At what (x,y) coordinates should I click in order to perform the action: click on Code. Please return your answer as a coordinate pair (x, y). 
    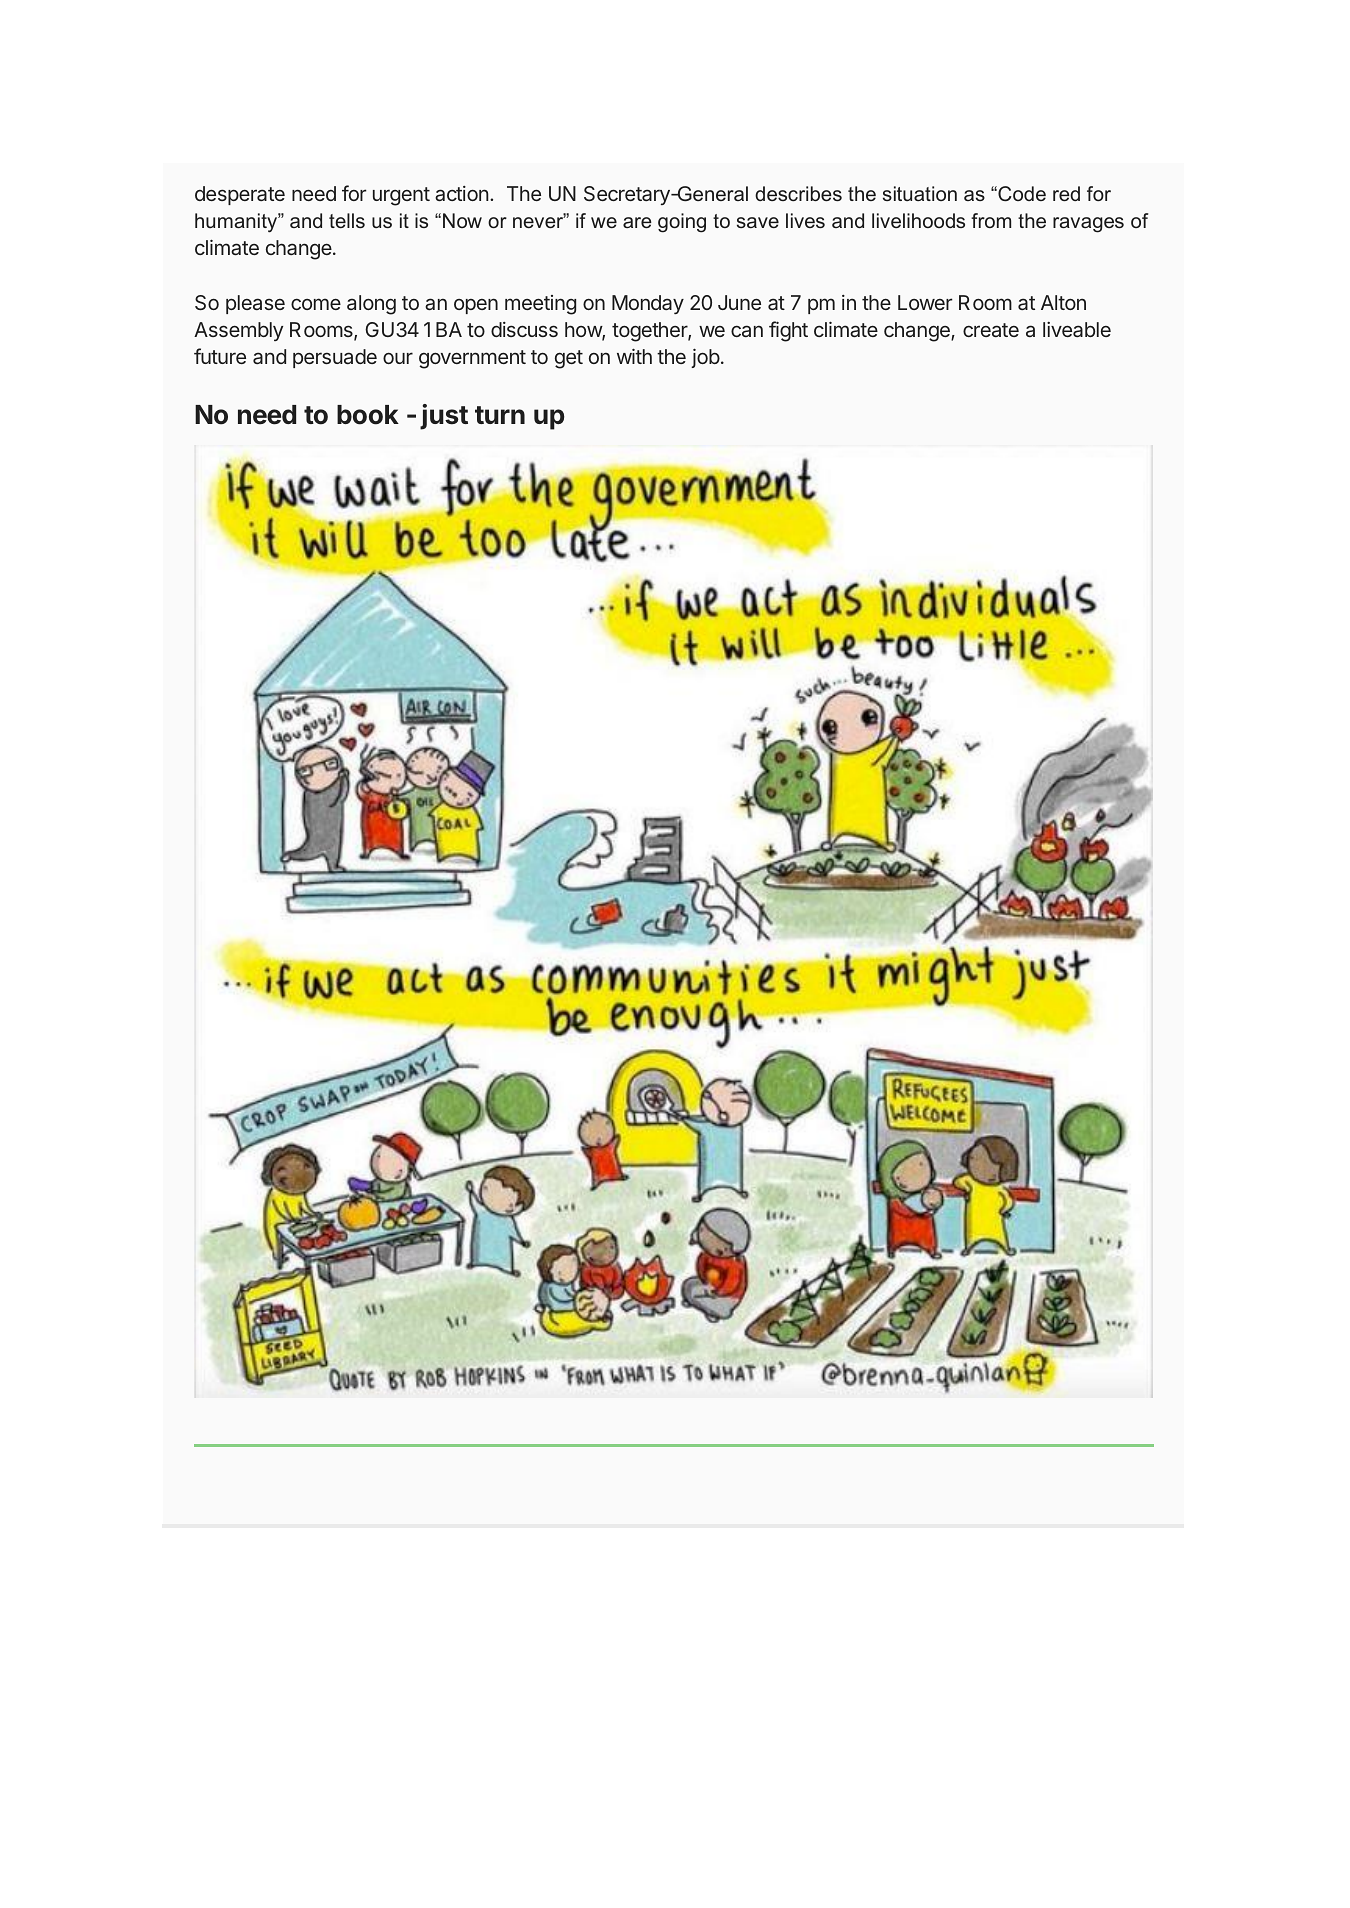
    Looking at the image, I should click on (1021, 194).
